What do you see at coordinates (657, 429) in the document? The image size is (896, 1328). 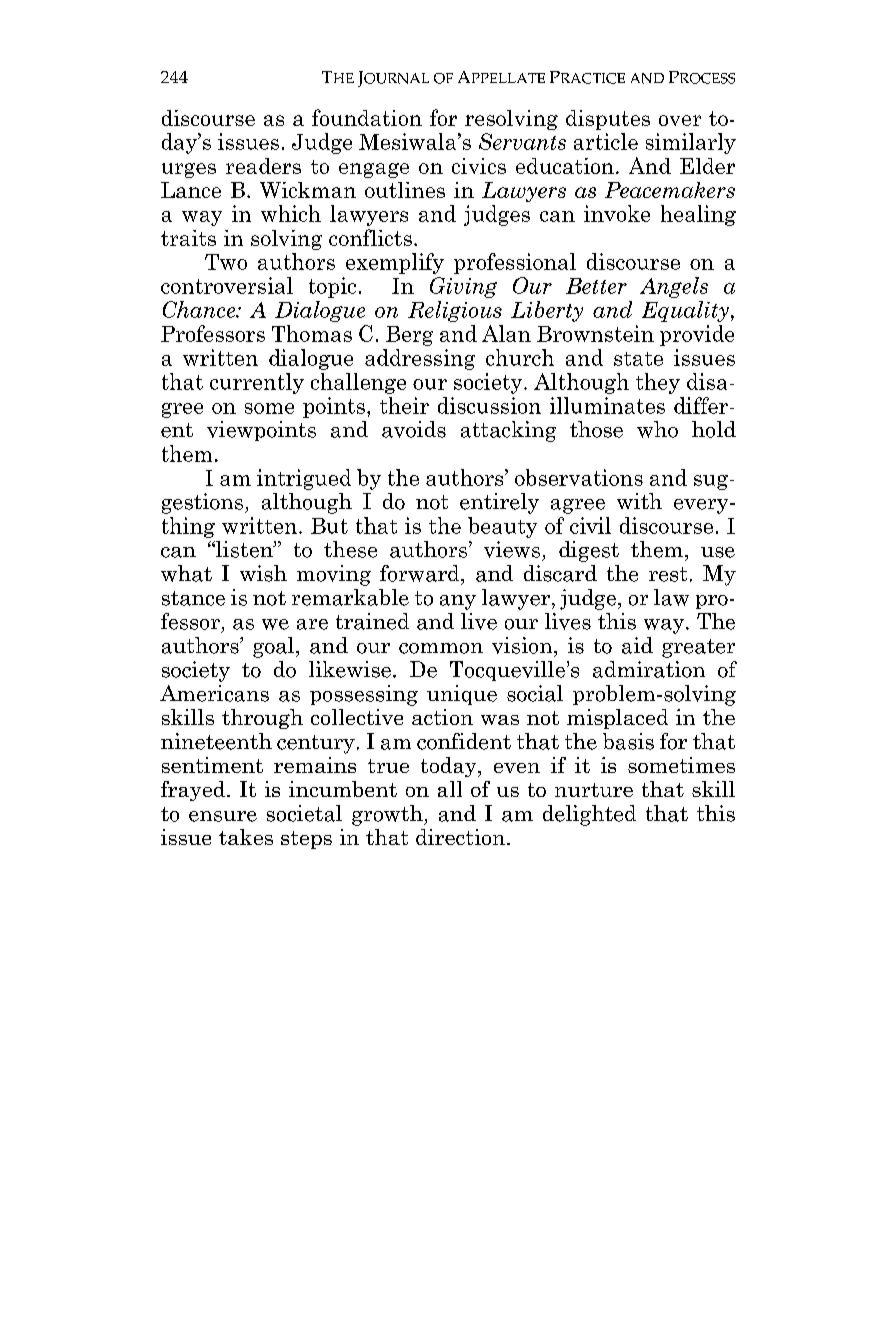 I see `who` at bounding box center [657, 429].
